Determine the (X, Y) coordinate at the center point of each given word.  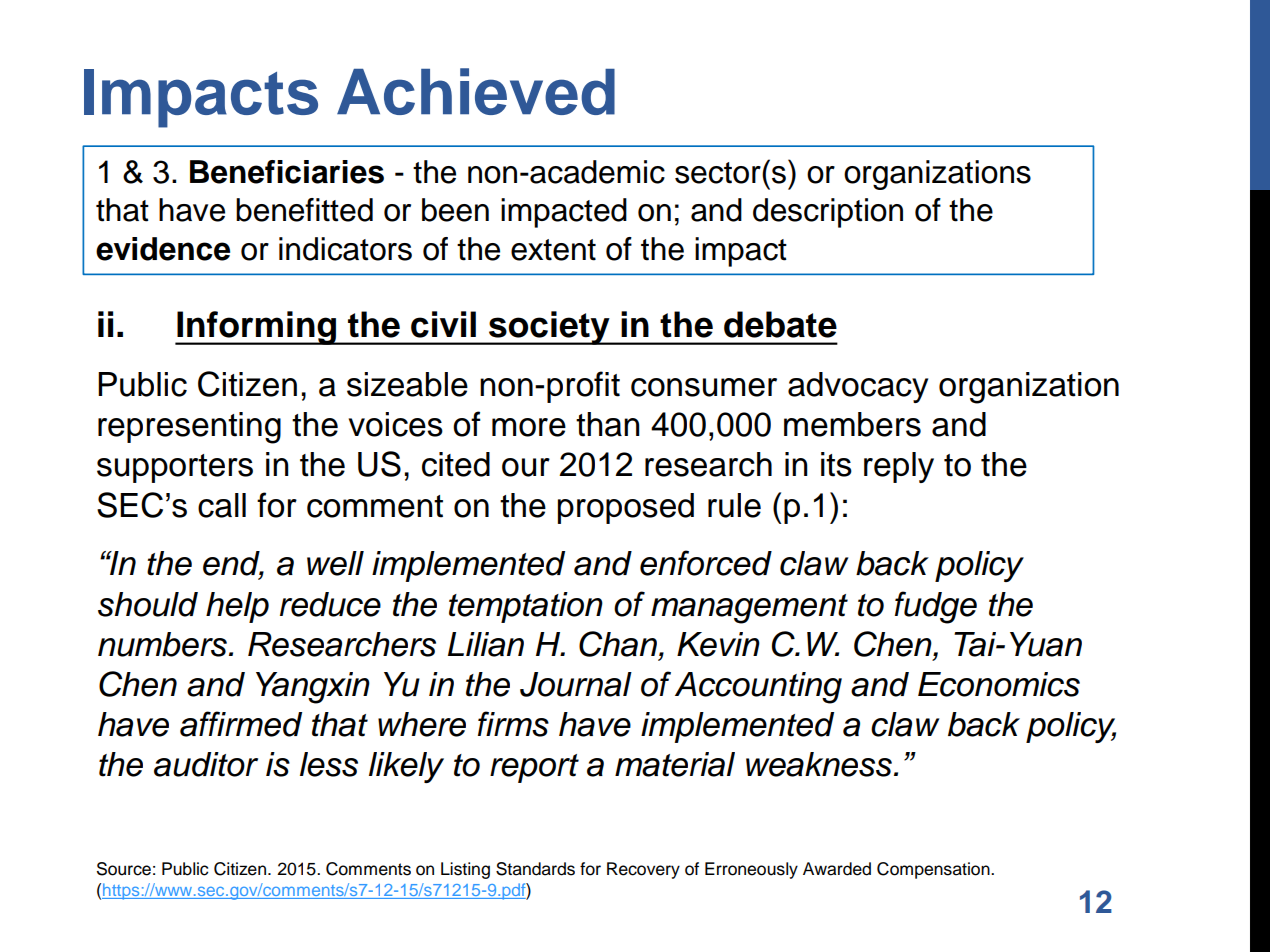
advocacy (858, 387)
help (237, 607)
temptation (526, 607)
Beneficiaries (287, 172)
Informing (257, 328)
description (828, 213)
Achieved (476, 91)
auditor (206, 764)
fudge (936, 607)
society (549, 328)
